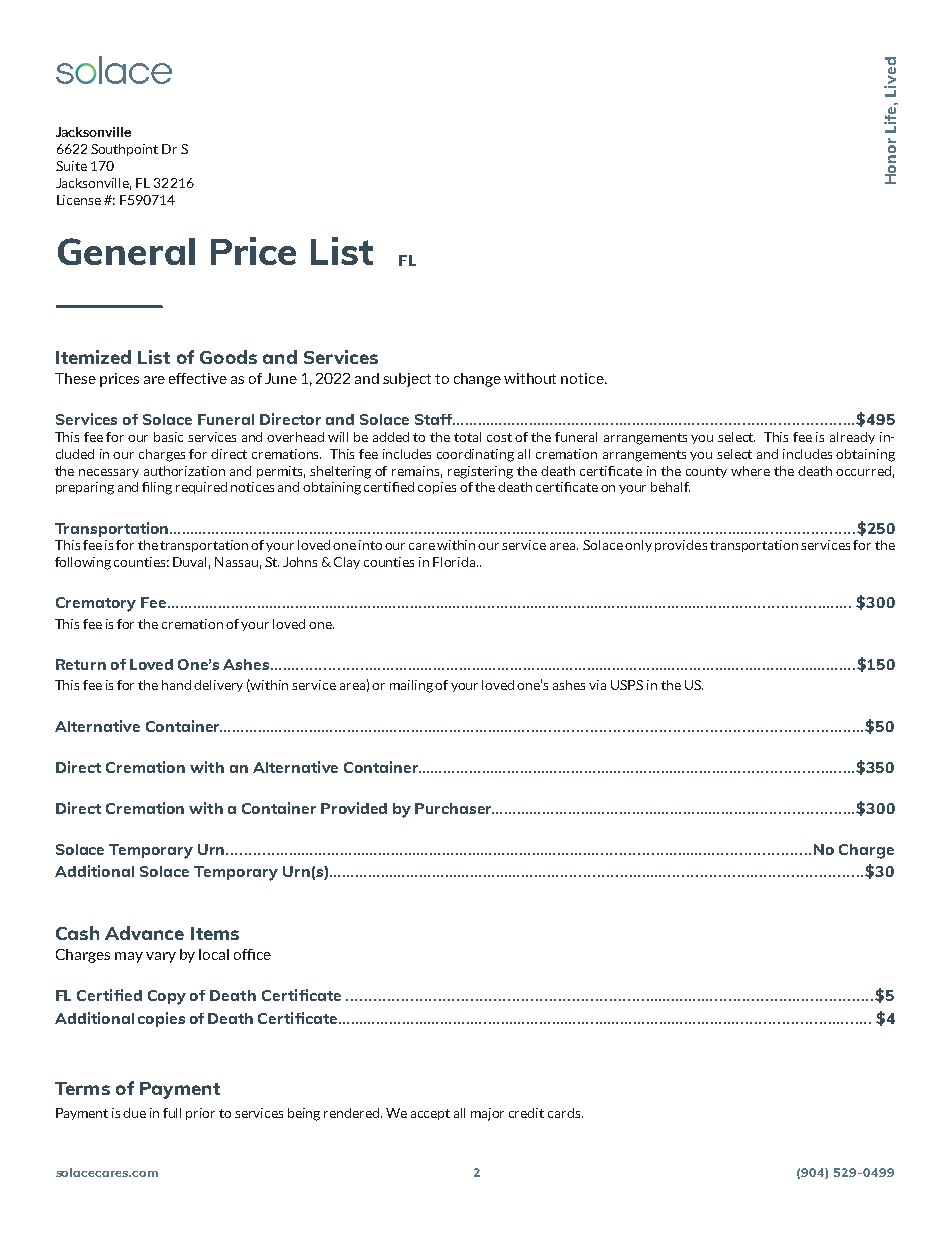 The height and width of the screenshot is (1233, 952). I want to click on full, so click(172, 1113).
